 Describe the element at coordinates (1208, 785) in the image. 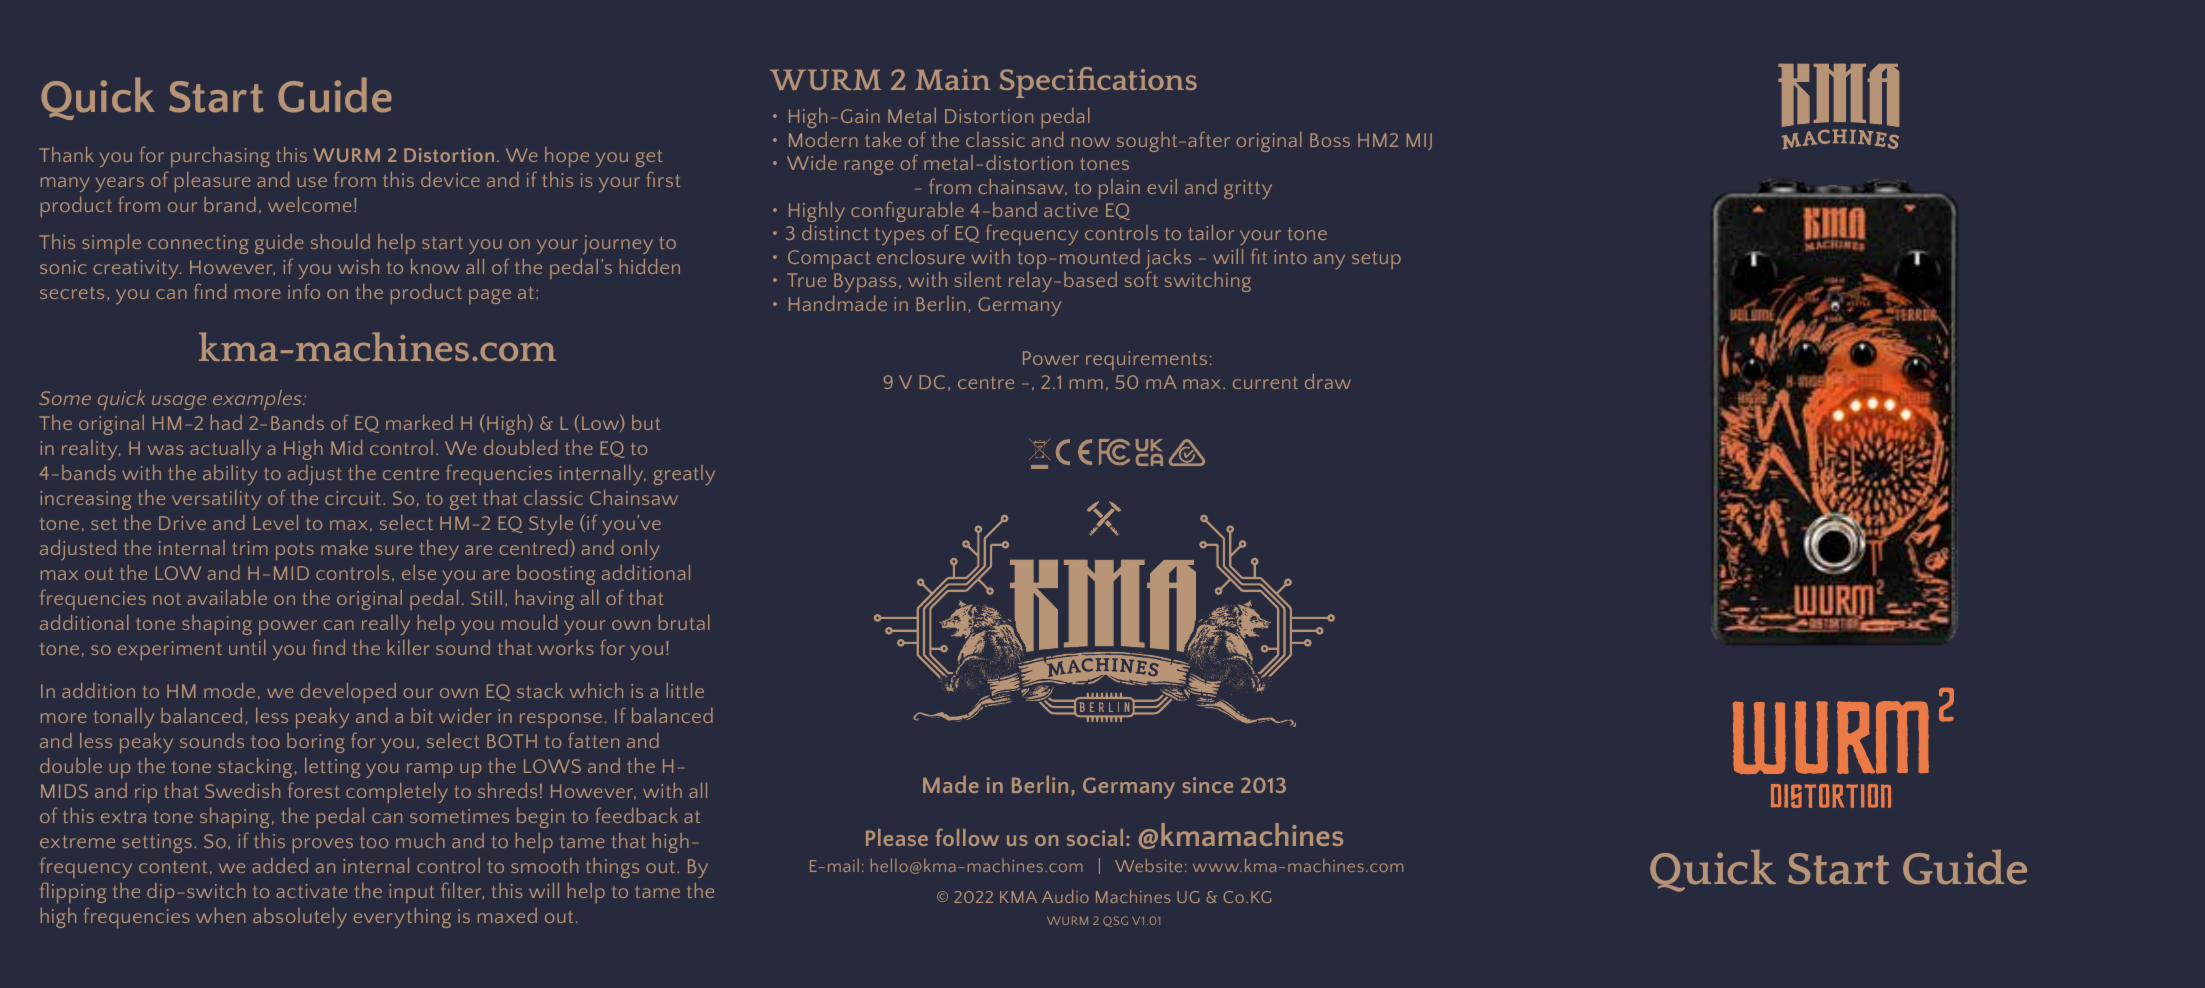

I see `since` at that location.
